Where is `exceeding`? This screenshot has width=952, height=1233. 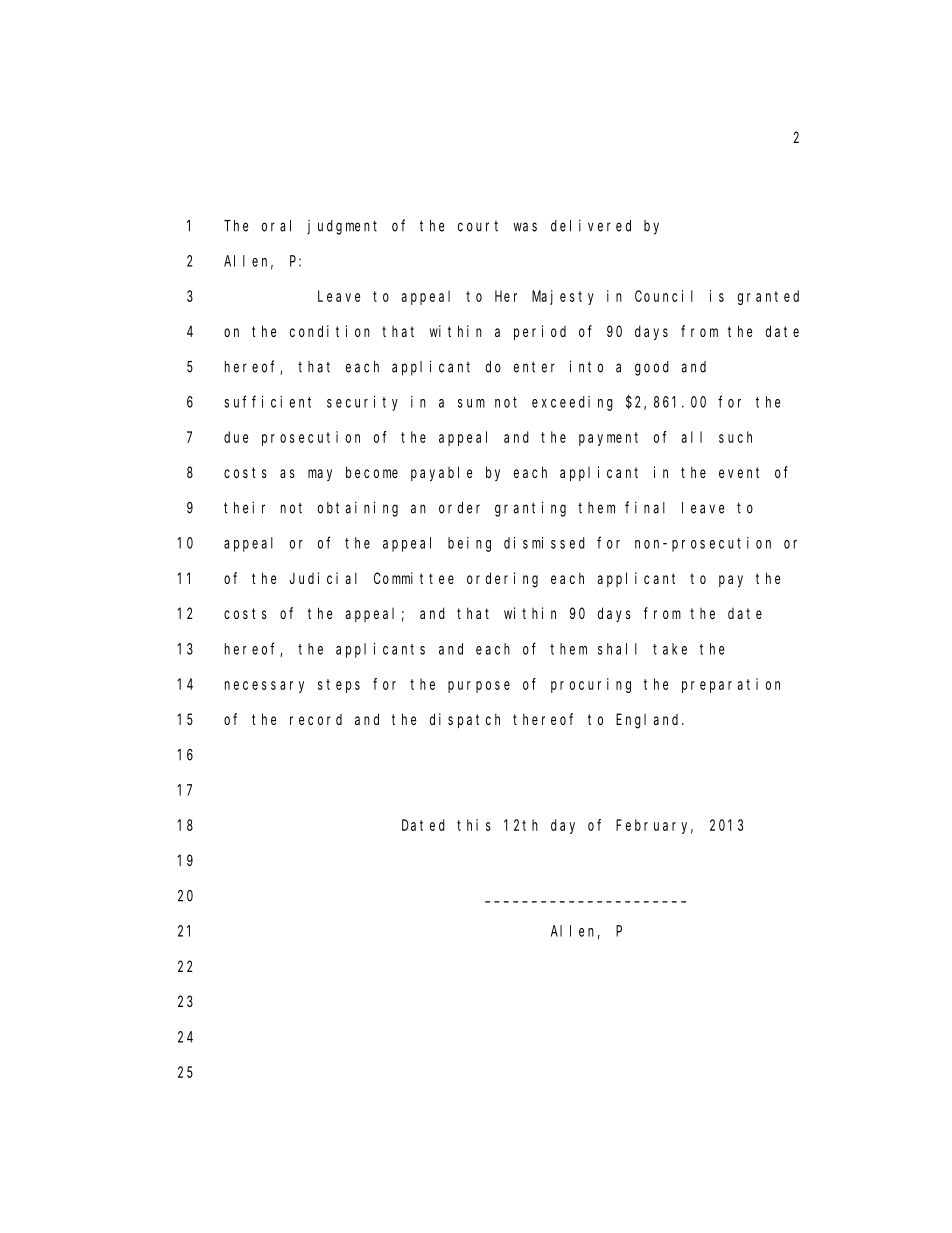 exceeding is located at coordinates (572, 403).
